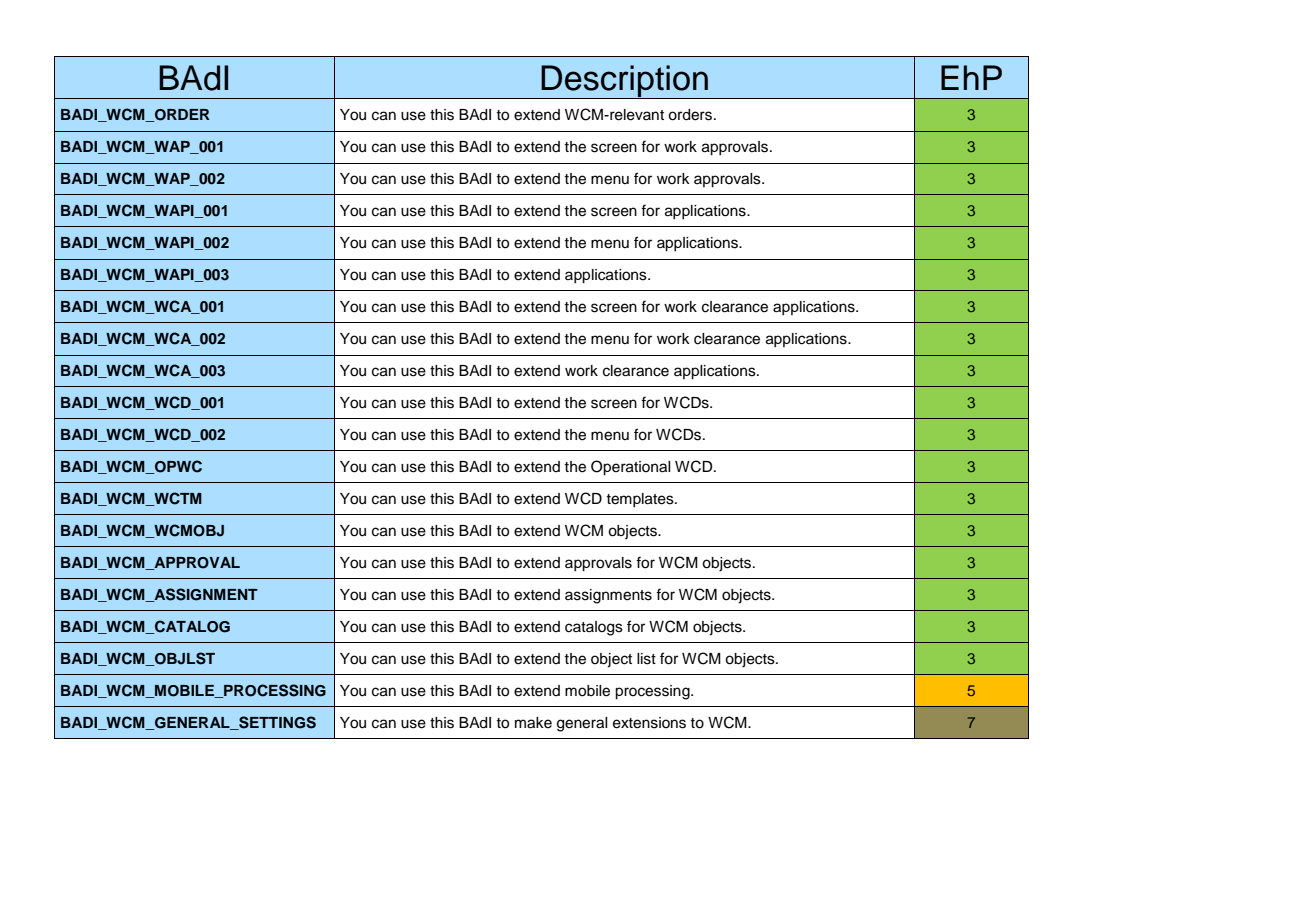 The image size is (1308, 924). Describe the element at coordinates (641, 500) in the screenshot. I see `templates` at that location.
